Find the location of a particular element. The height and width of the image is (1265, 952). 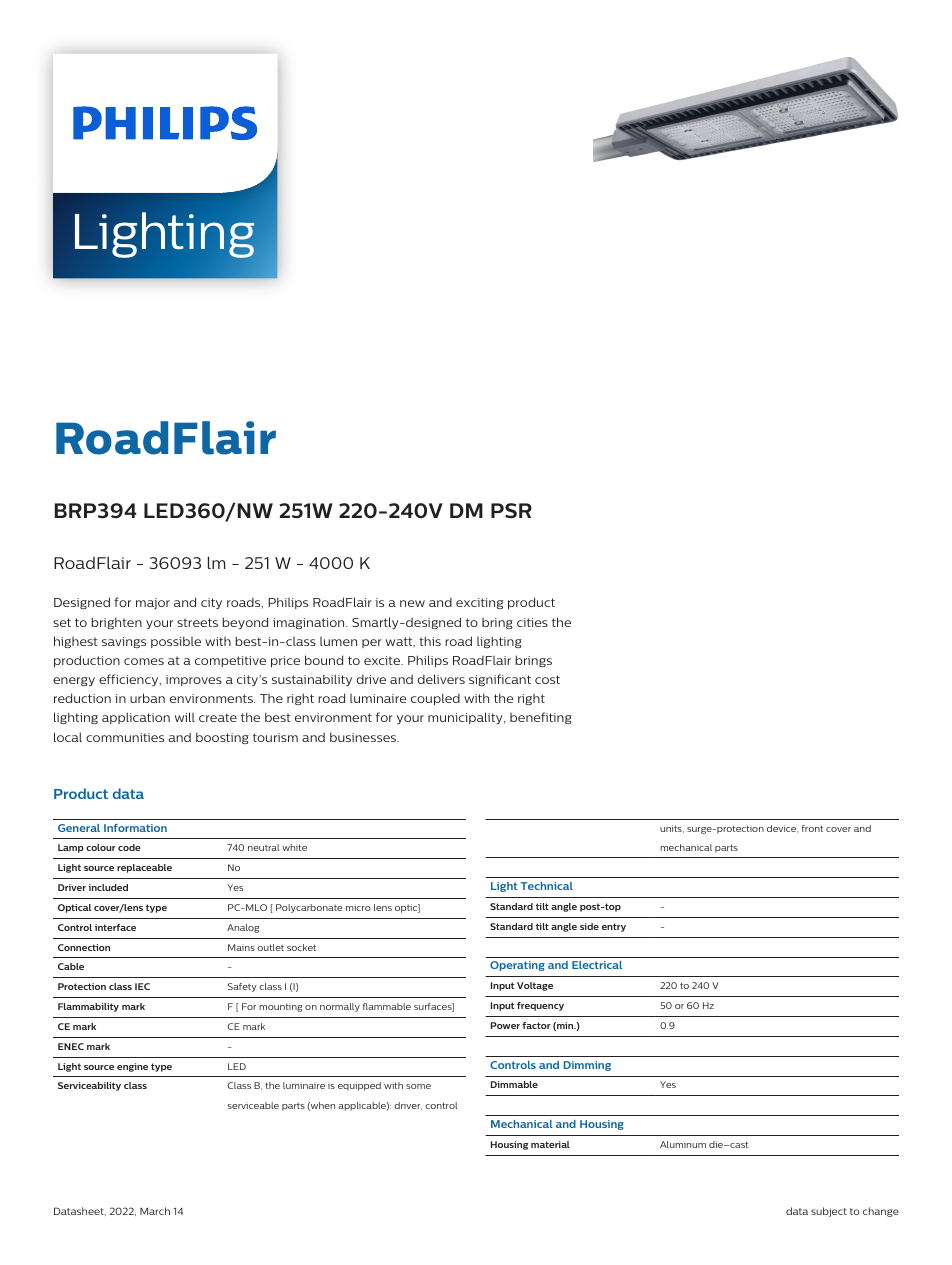

material is located at coordinates (550, 1144).
